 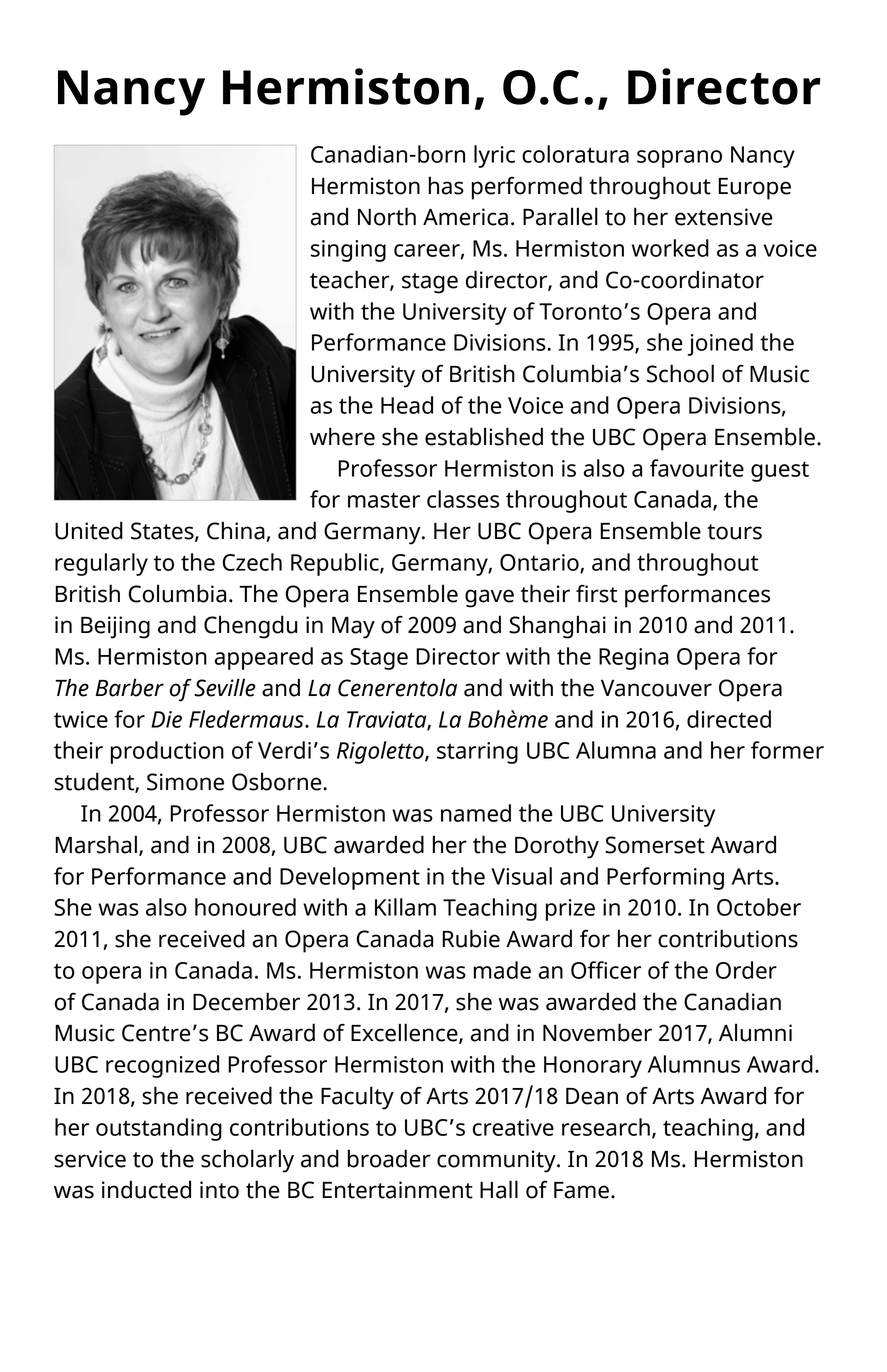 I want to click on outstanding, so click(x=159, y=1129).
